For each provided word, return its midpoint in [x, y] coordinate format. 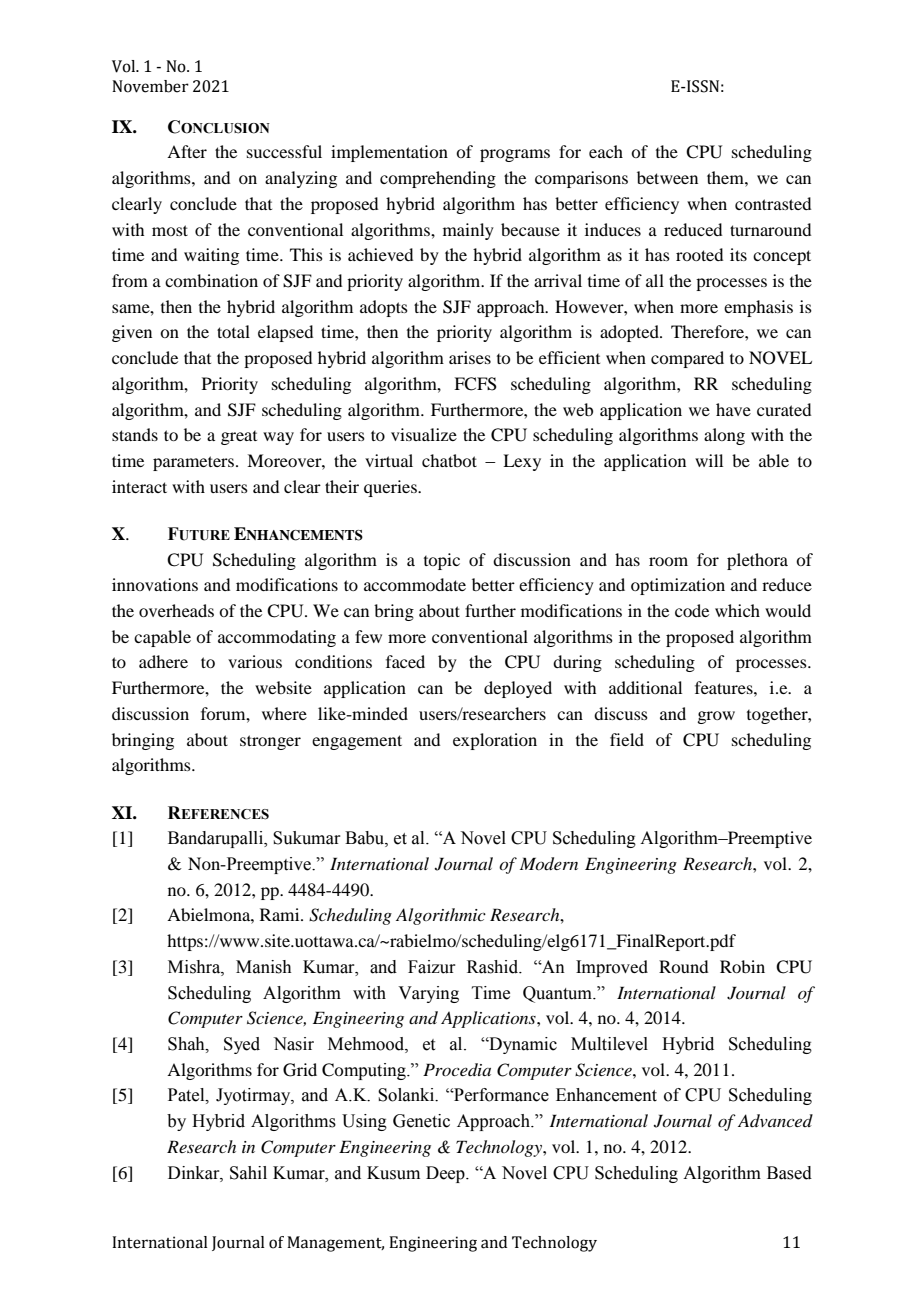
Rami [281, 914]
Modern [549, 864]
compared [687, 359]
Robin [742, 966]
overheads [176, 610]
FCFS [475, 384]
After [187, 151]
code [692, 610]
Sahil [248, 1173]
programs [515, 155]
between [667, 177]
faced [405, 661]
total [233, 331]
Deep [446, 1174]
